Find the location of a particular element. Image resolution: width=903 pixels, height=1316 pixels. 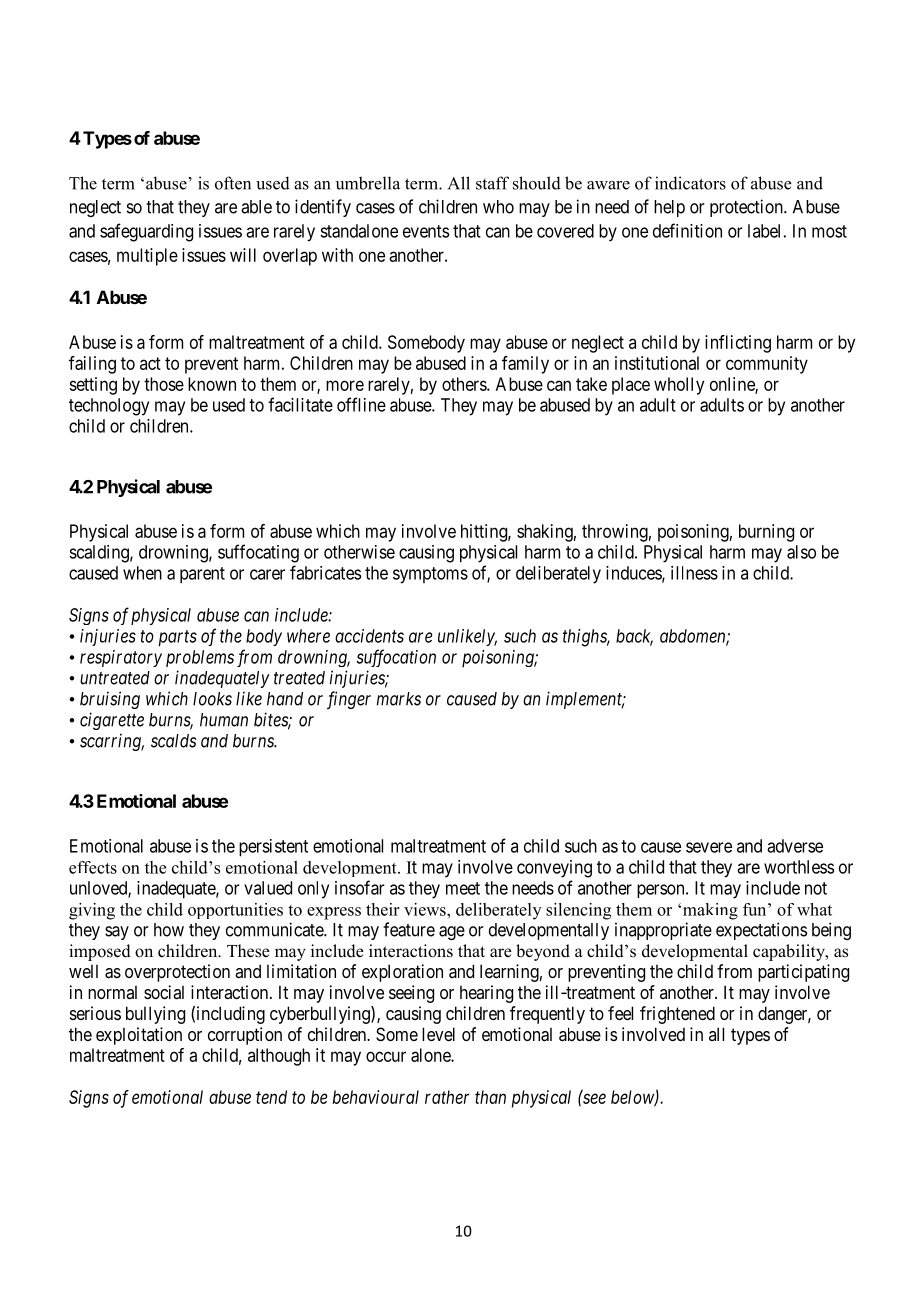

safeguarding is located at coordinates (146, 232).
